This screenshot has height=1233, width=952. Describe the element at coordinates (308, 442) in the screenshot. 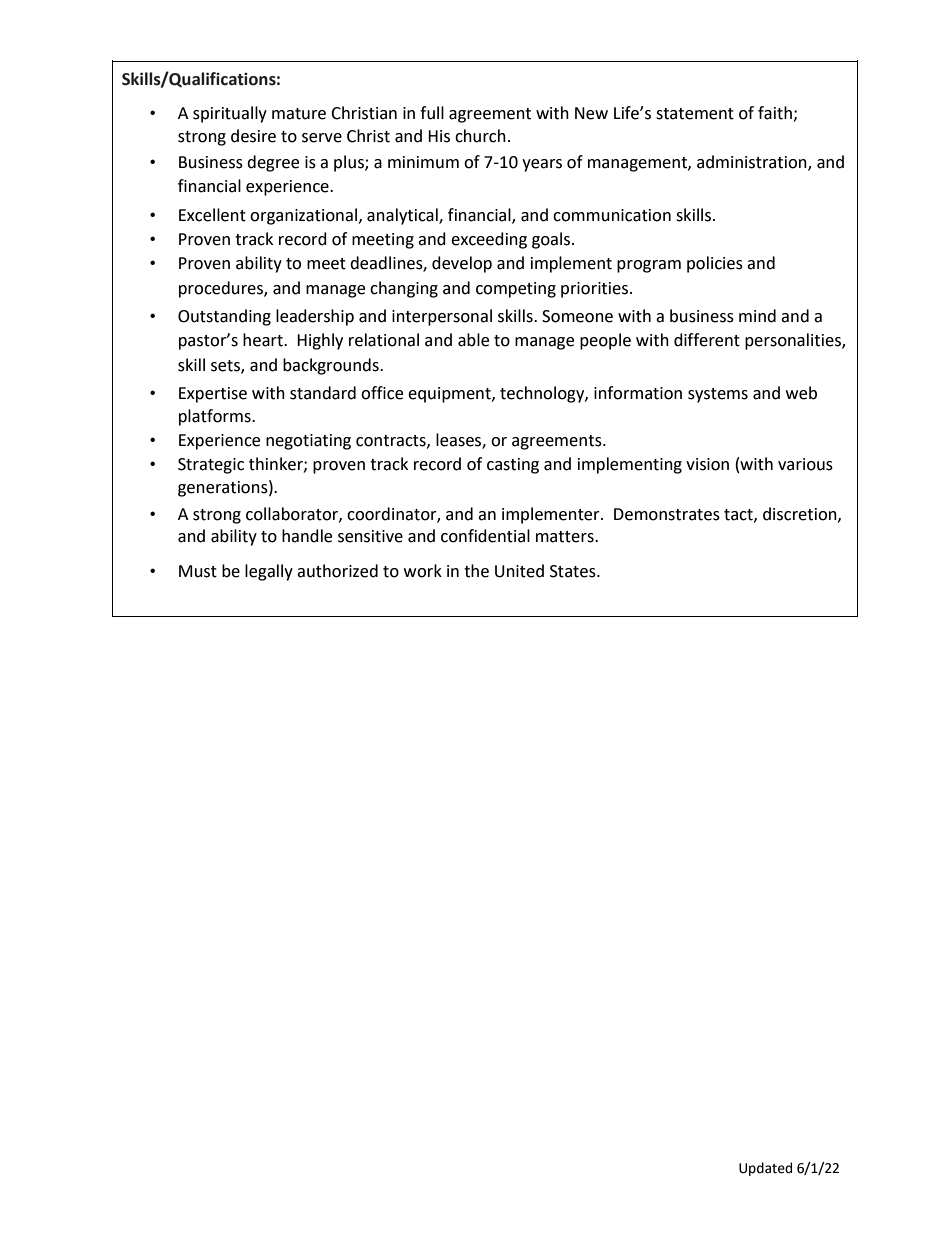

I see `negotiating` at that location.
